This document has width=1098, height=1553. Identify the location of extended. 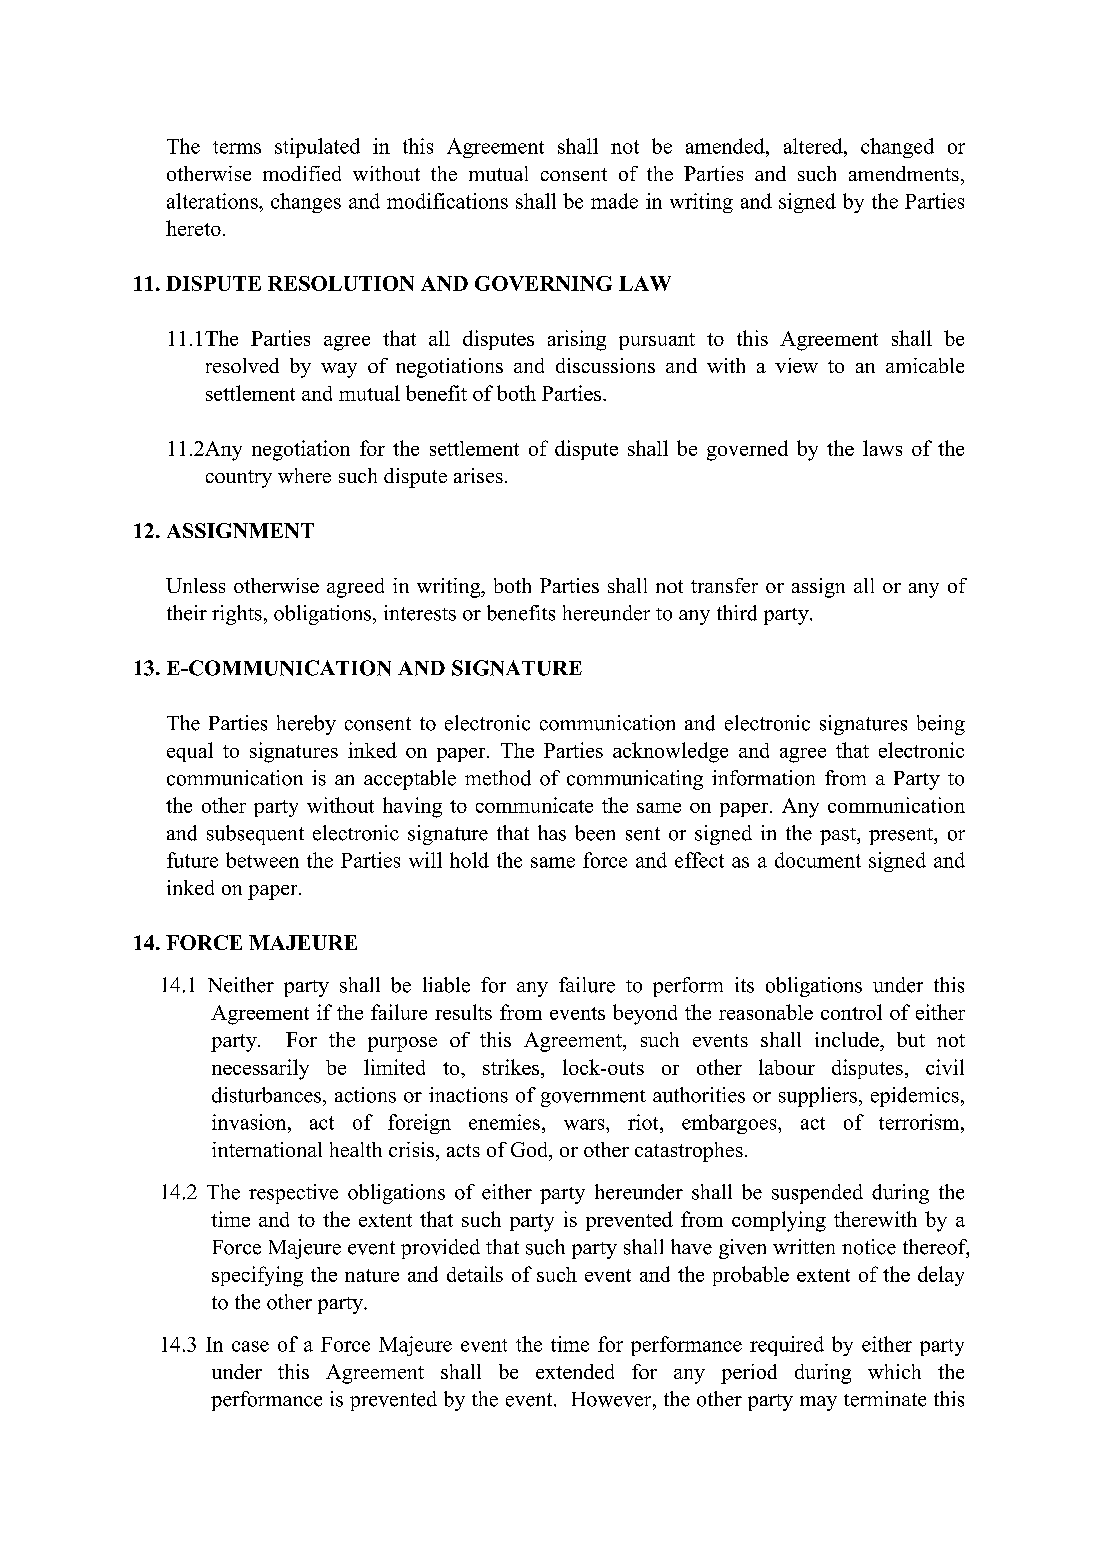
(575, 1371).
